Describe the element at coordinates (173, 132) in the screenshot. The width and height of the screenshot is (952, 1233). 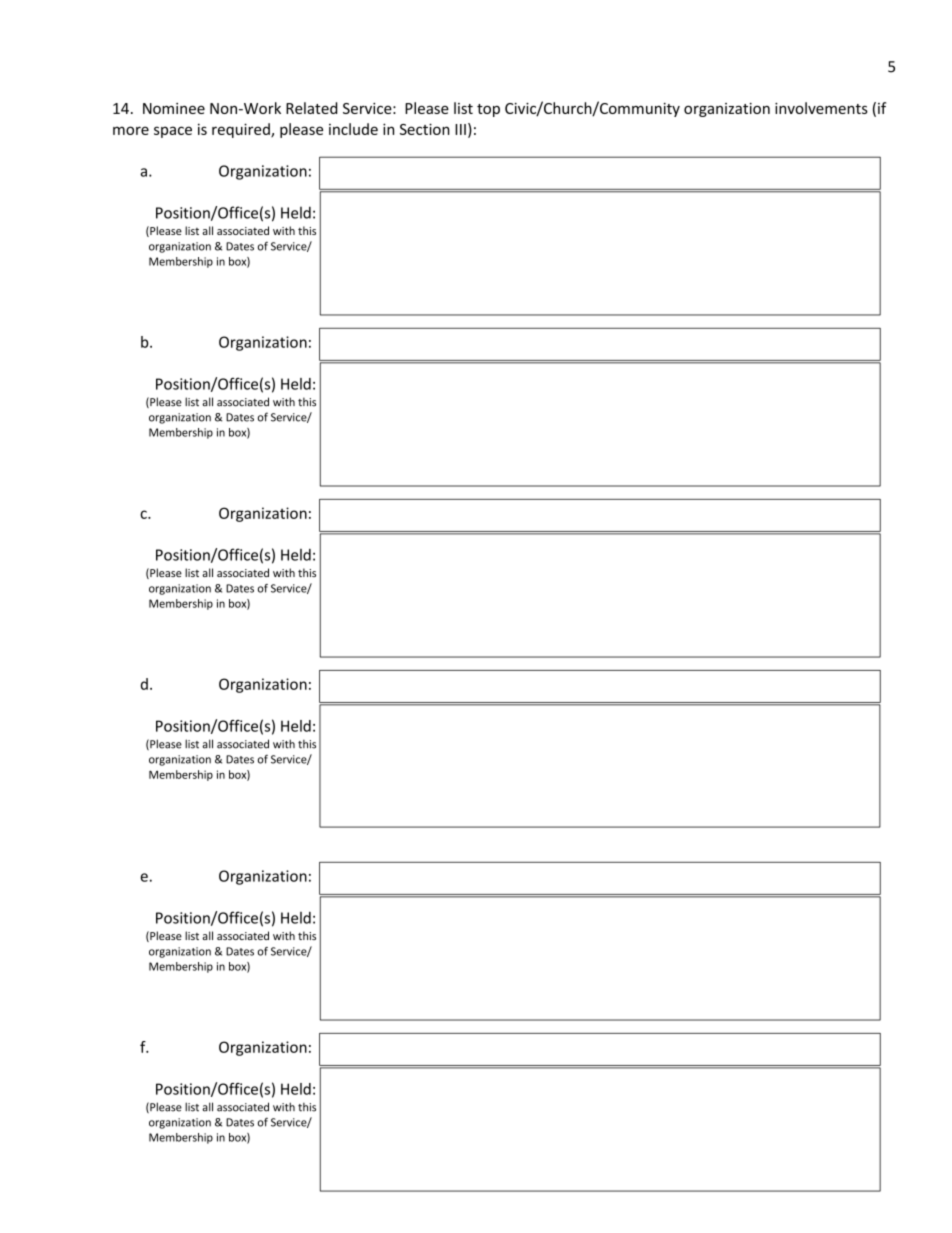
I see `space` at that location.
